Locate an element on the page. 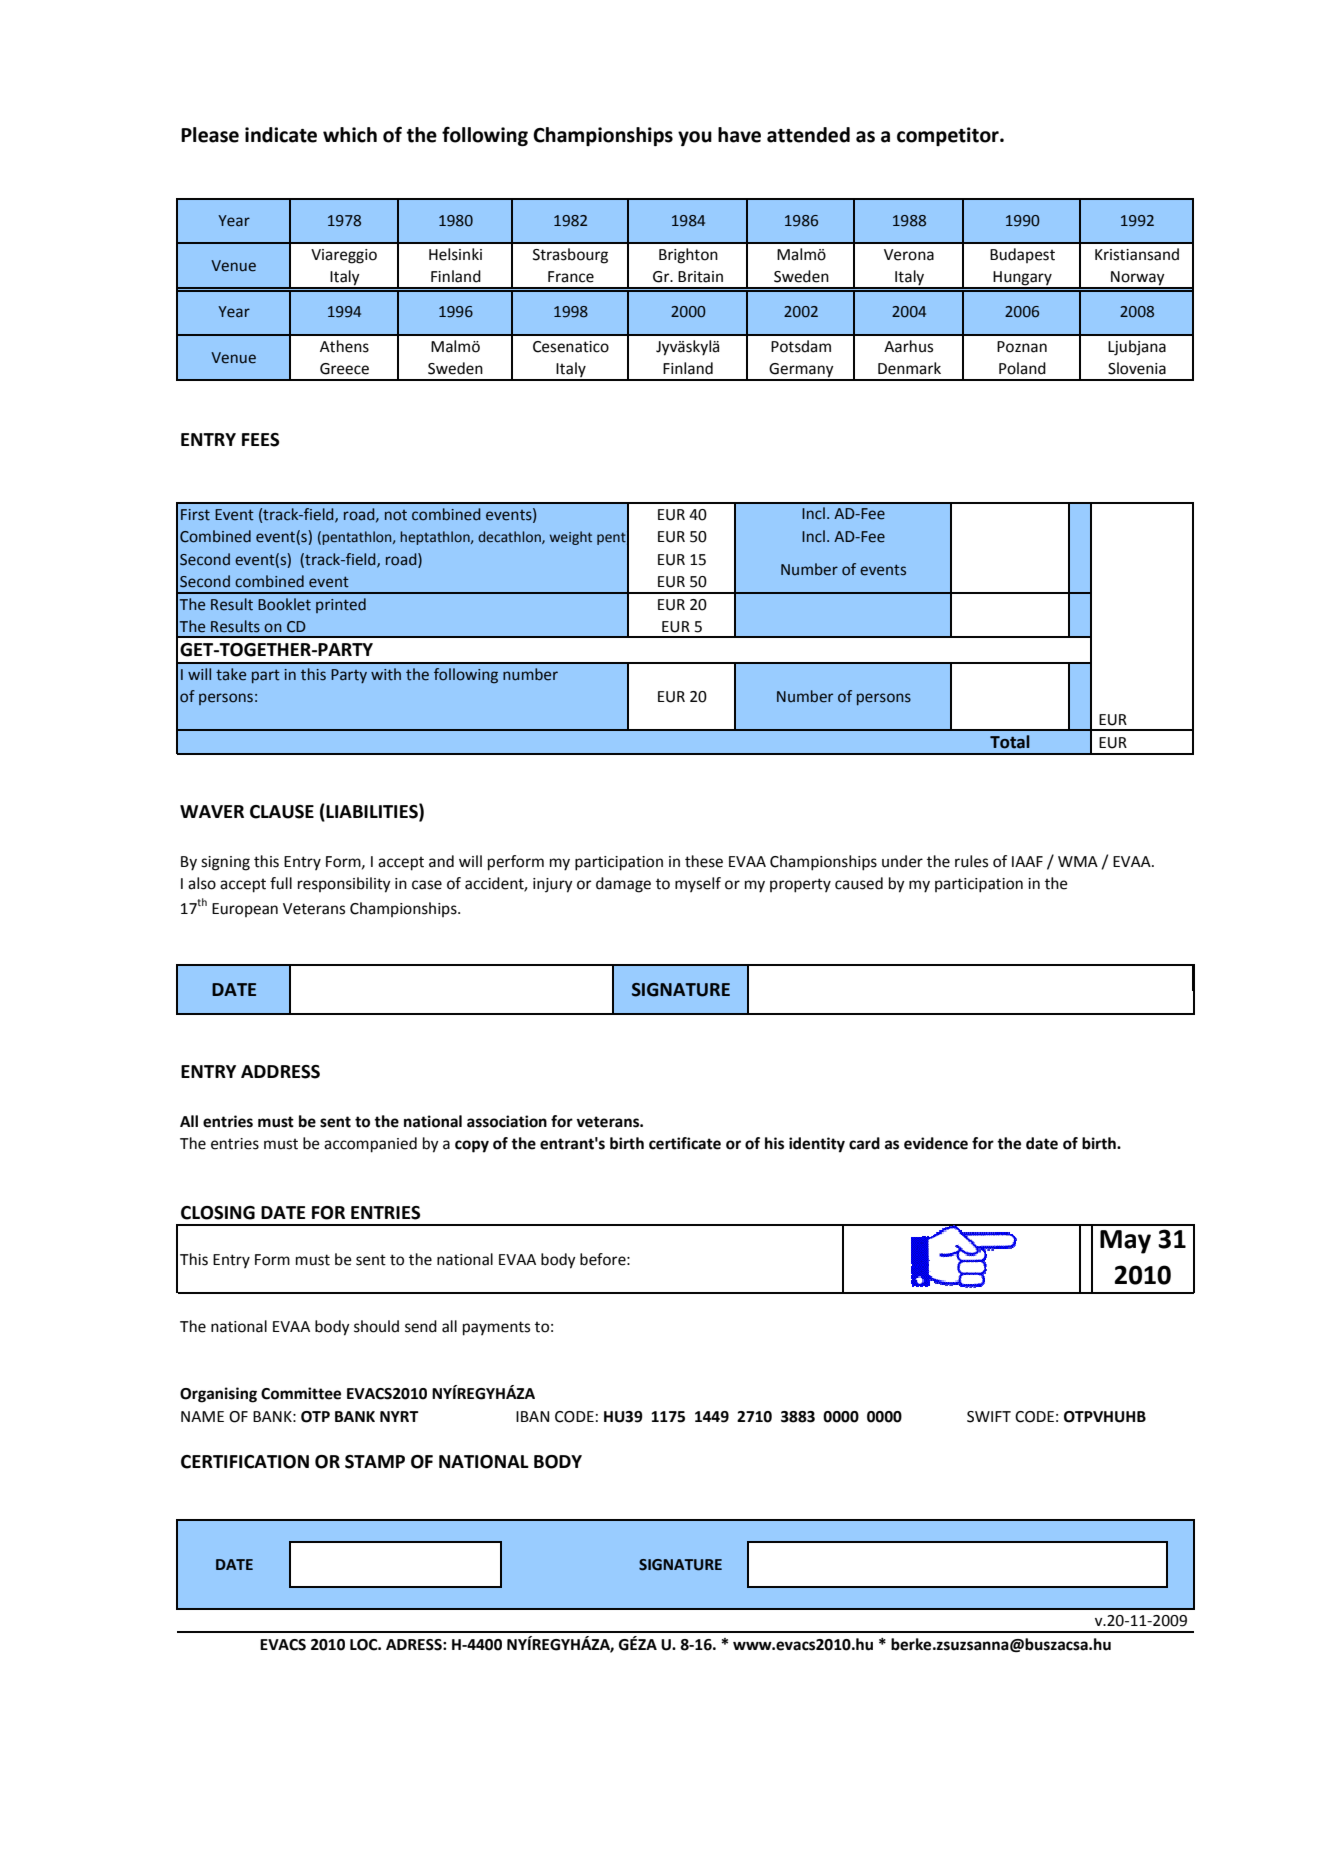  Poland is located at coordinates (1022, 368).
